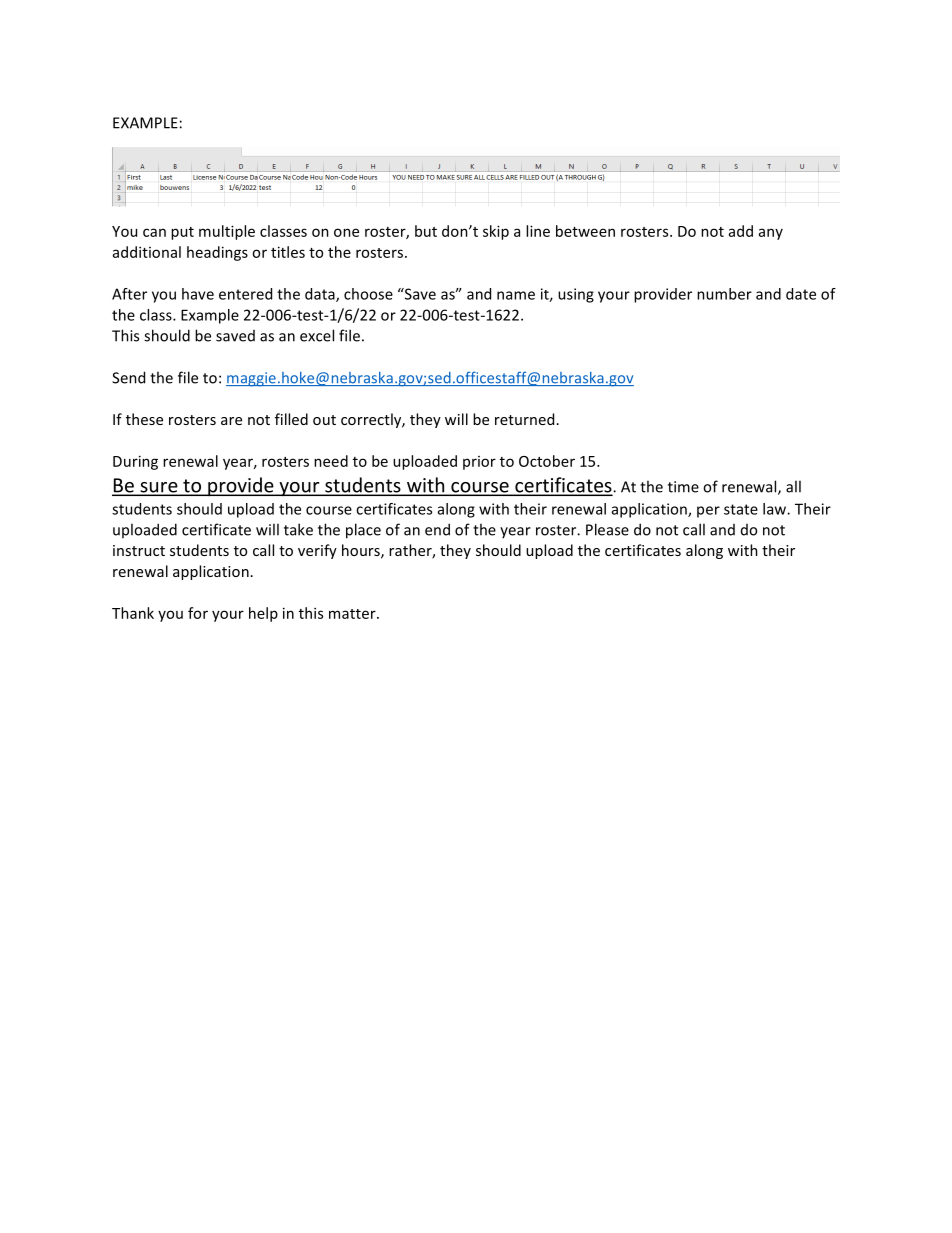  I want to click on Please, so click(607, 529).
